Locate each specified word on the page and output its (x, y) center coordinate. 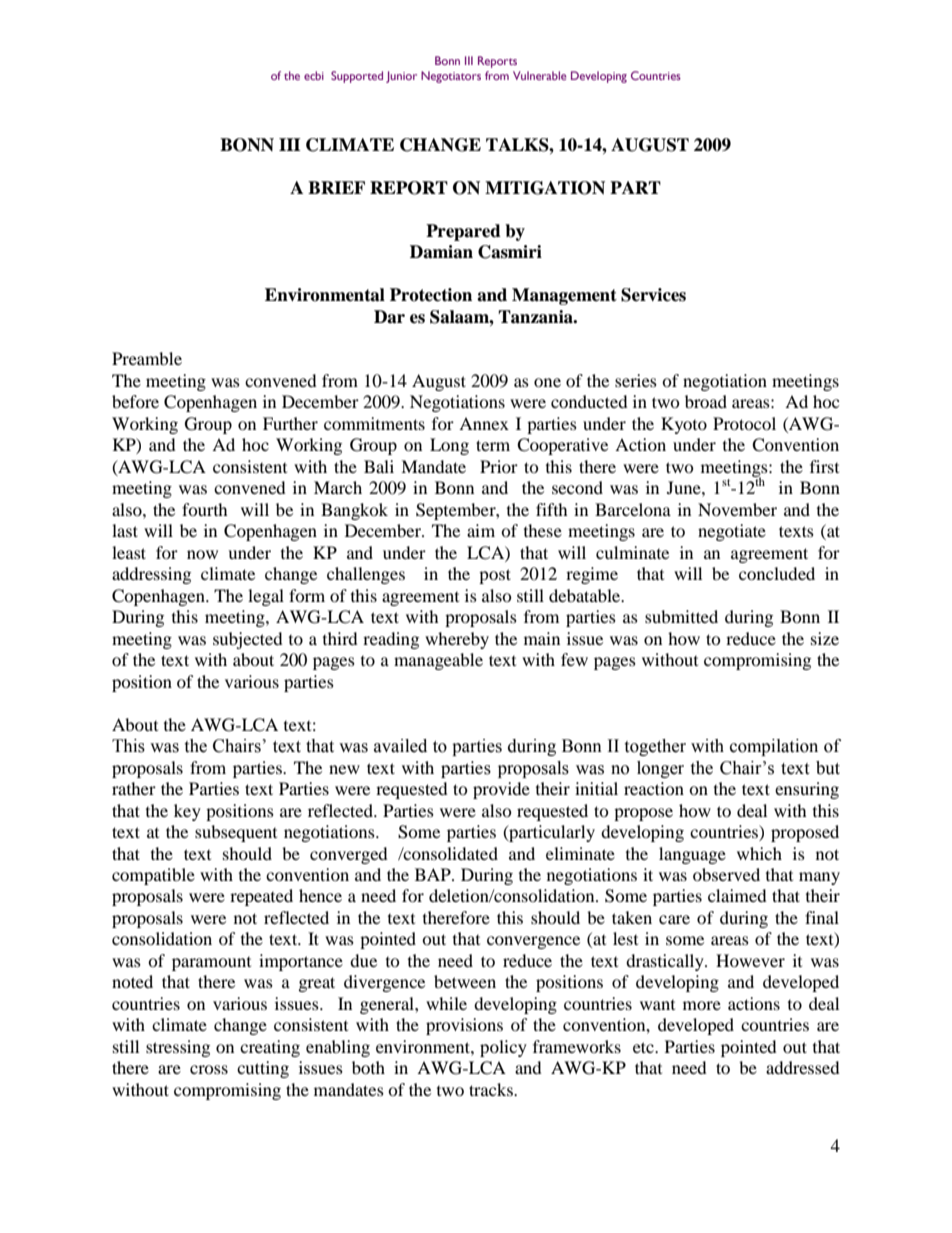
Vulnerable (540, 75)
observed (726, 874)
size (825, 638)
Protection (431, 295)
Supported (357, 77)
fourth (205, 509)
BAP (434, 874)
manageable (438, 661)
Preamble (147, 358)
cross (209, 1069)
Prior (499, 466)
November (737, 509)
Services (653, 295)
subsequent (236, 833)
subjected (248, 640)
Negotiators (451, 77)
